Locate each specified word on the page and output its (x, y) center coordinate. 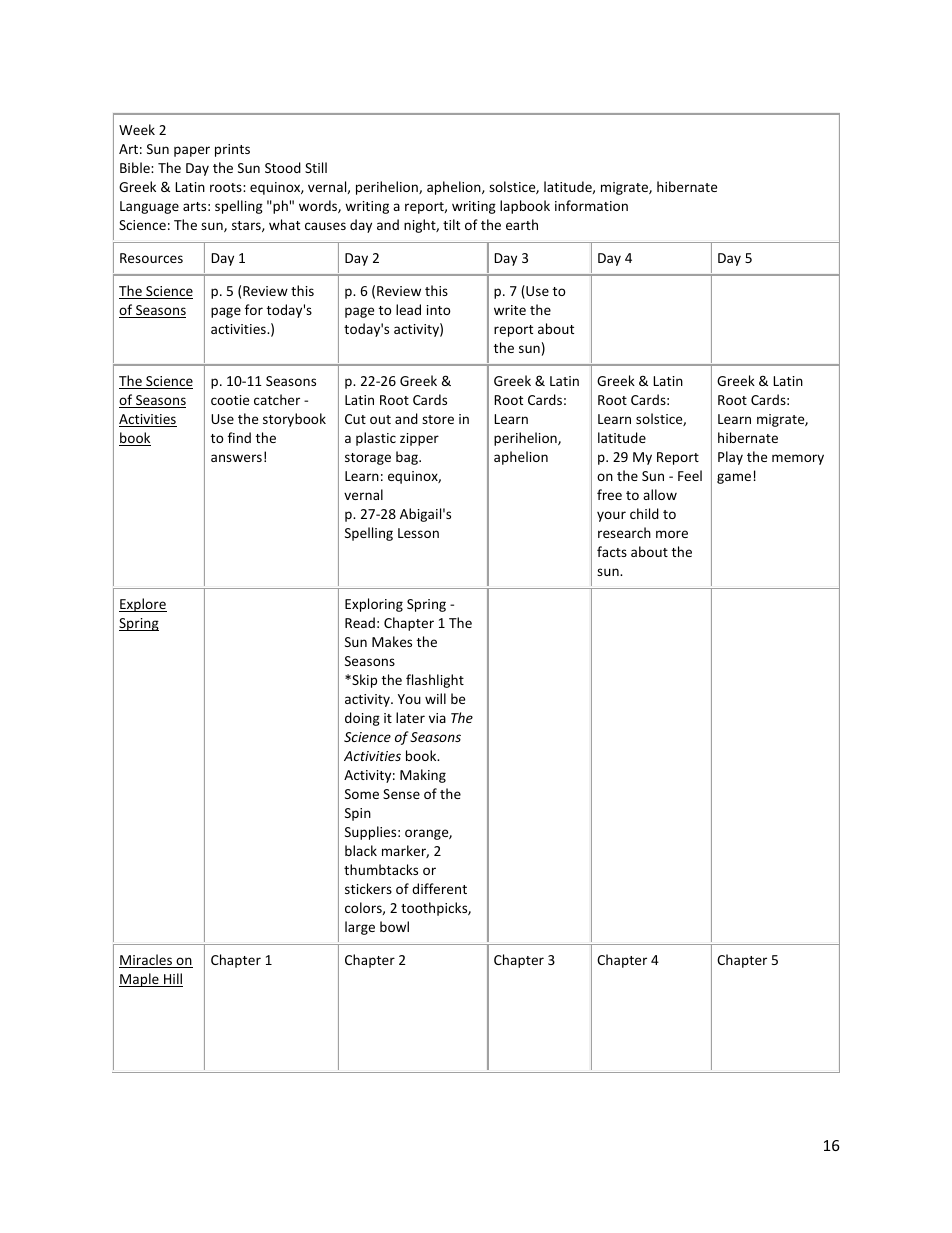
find (239, 437)
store (438, 419)
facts (612, 551)
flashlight (435, 681)
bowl (394, 926)
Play (730, 458)
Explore (143, 605)
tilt (451, 224)
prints (232, 150)
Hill (172, 980)
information (591, 205)
